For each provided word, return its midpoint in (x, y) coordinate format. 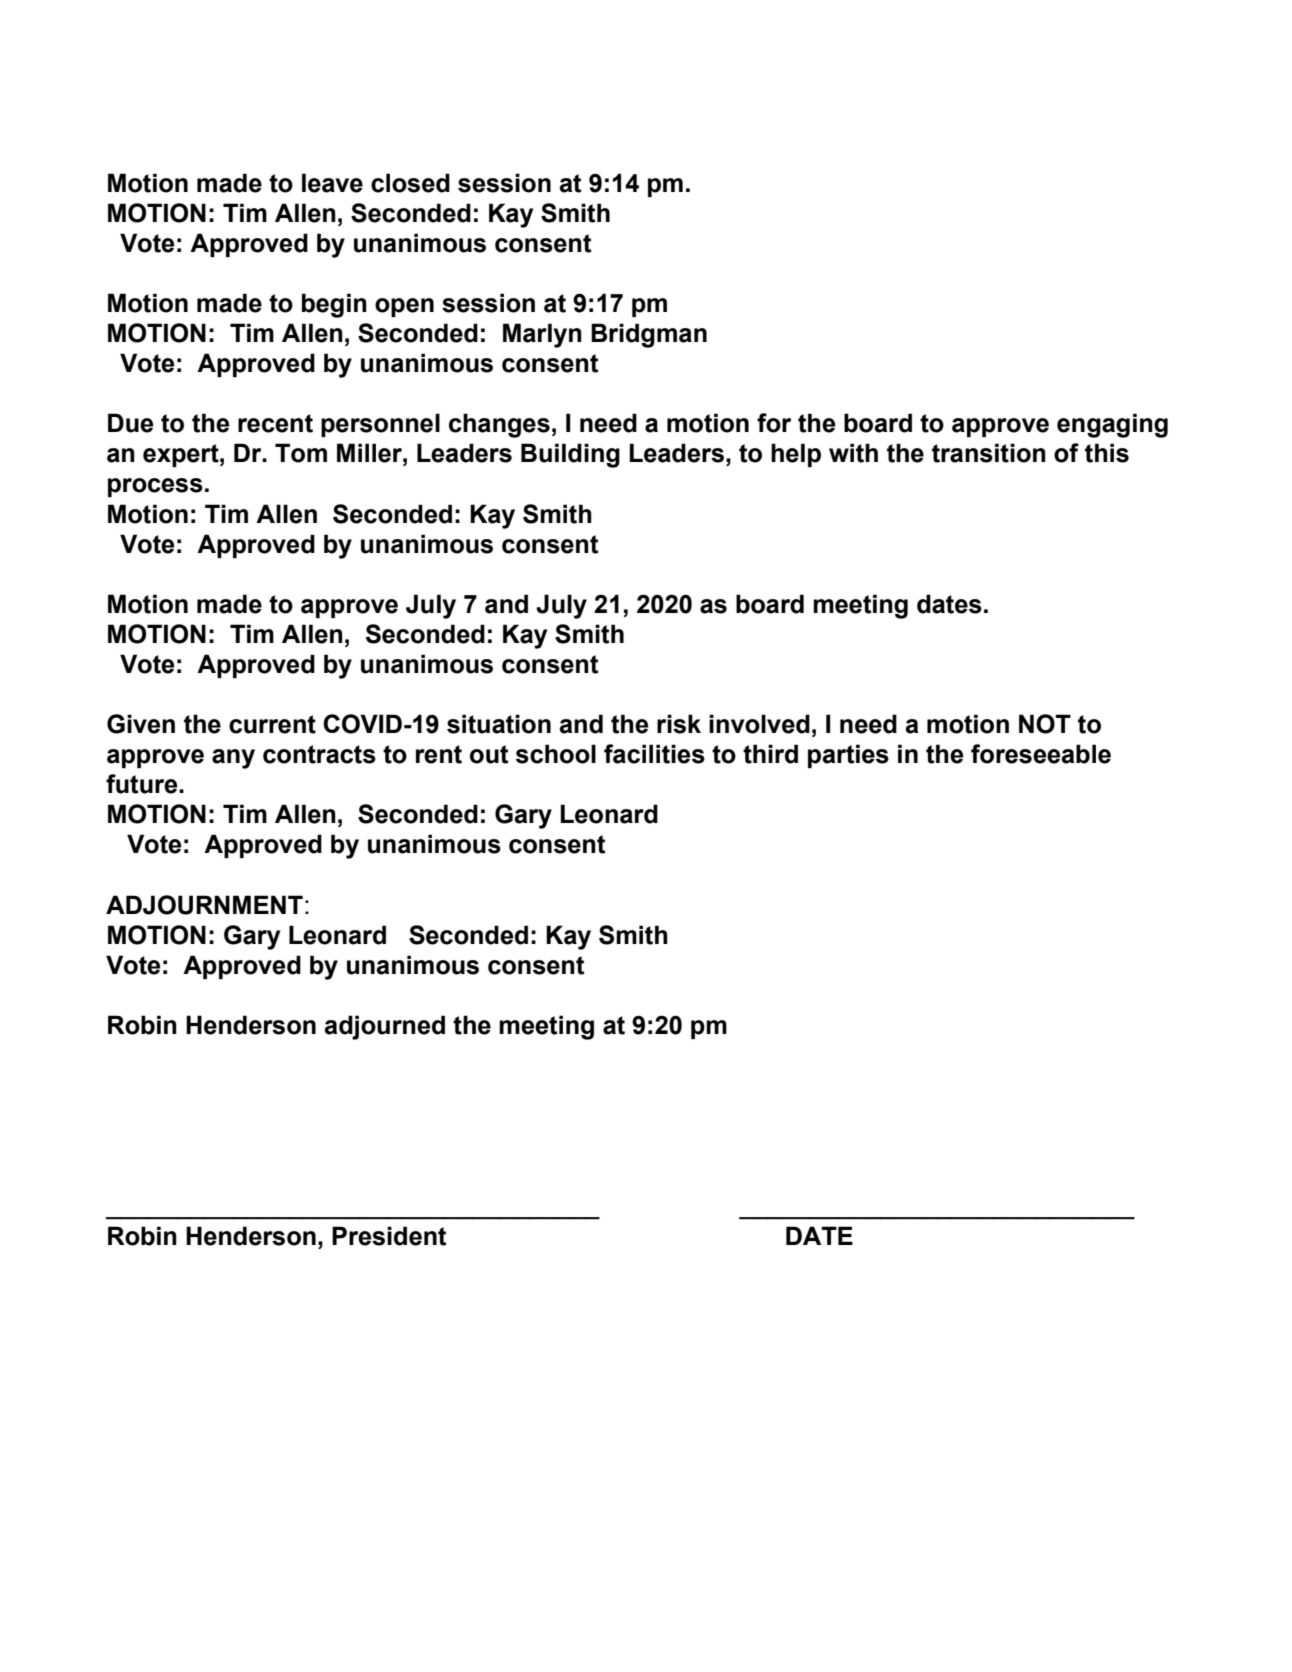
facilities (654, 754)
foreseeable (1041, 754)
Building (570, 455)
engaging (1112, 425)
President (389, 1236)
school (556, 754)
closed (410, 183)
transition (989, 453)
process (155, 487)
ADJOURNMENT (204, 905)
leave (332, 183)
